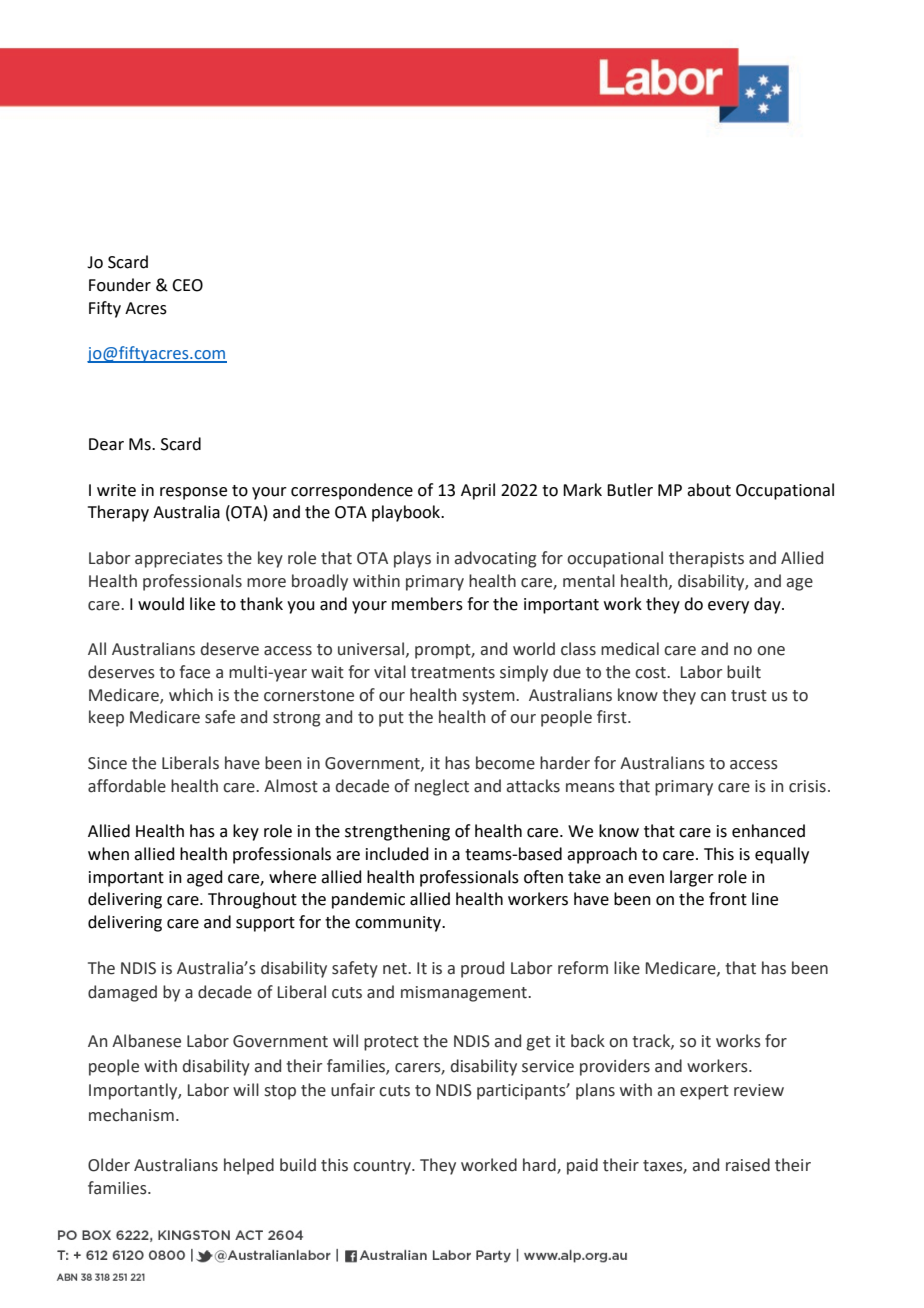  Describe the element at coordinates (728, 899) in the page. I see `front` at that location.
